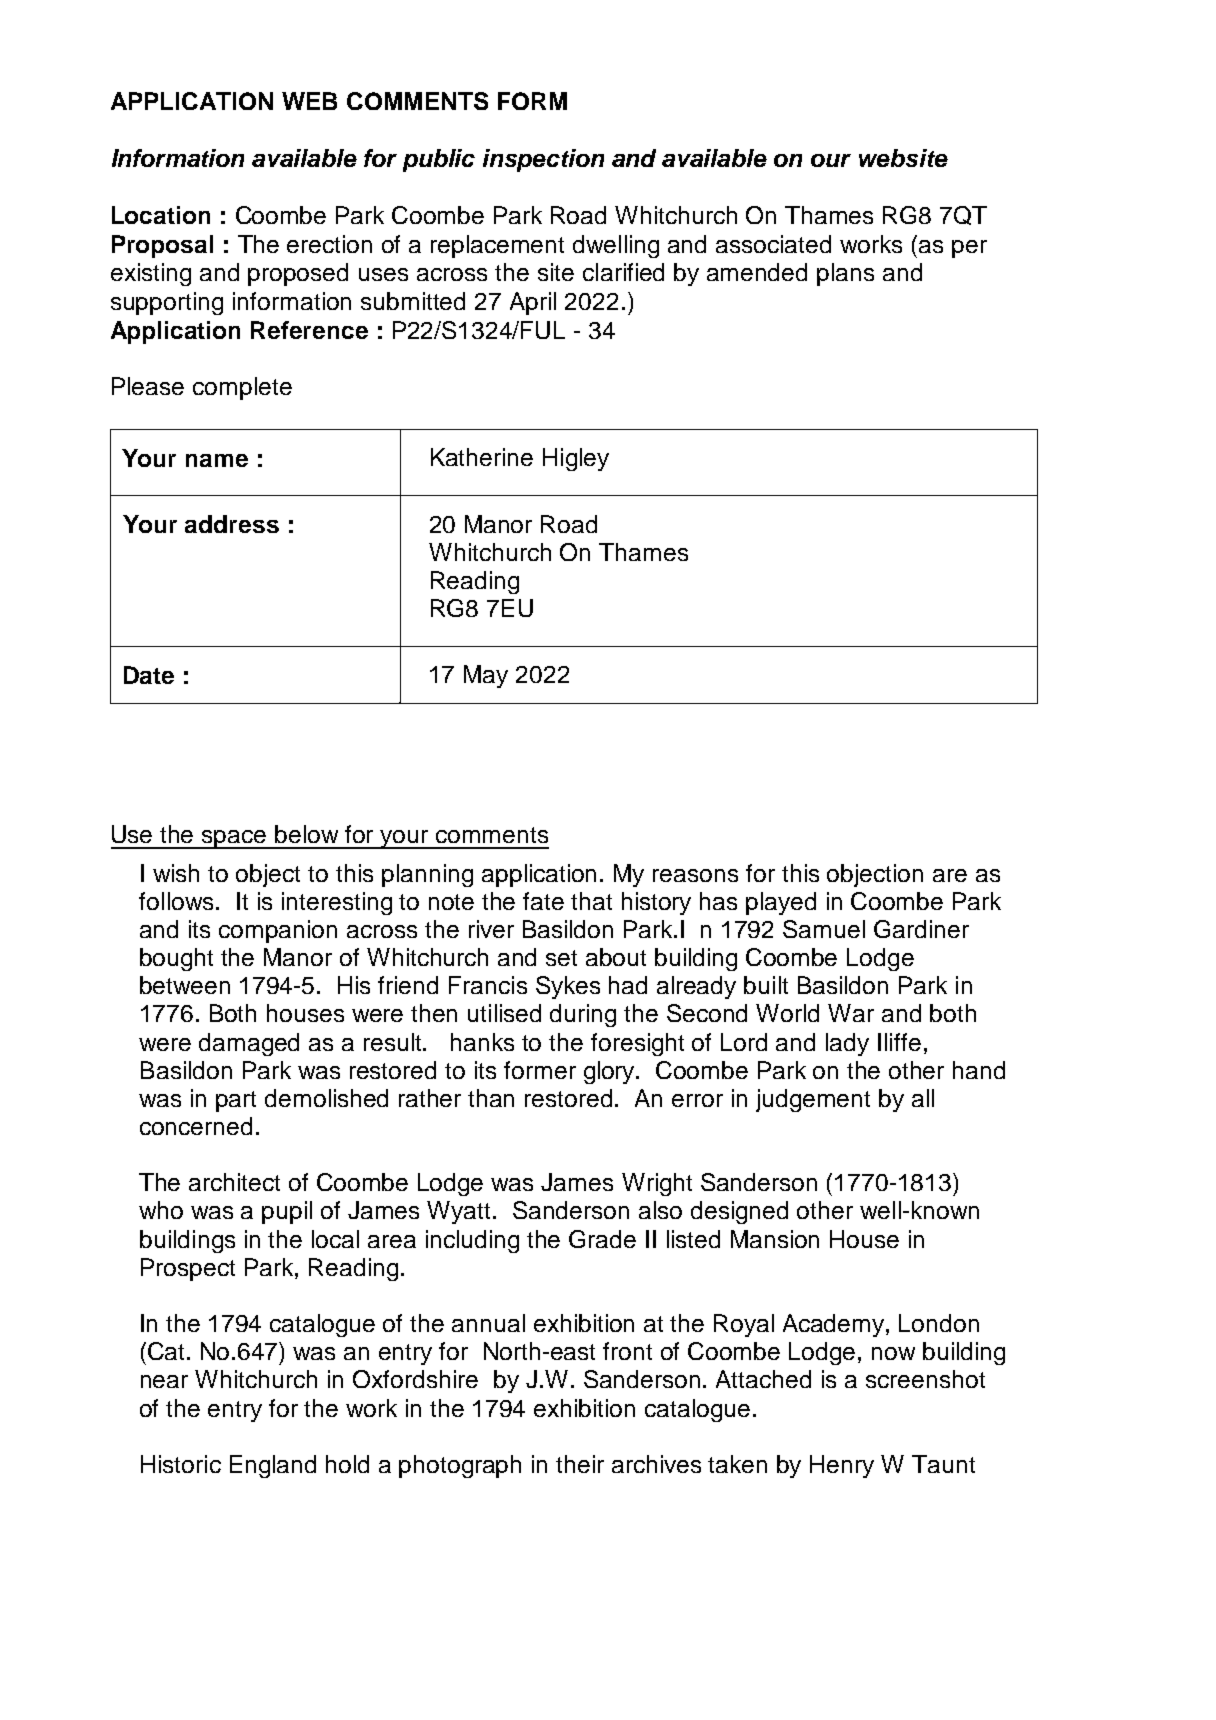 Image resolution: width=1216 pixels, height=1720 pixels. I want to click on address, so click(232, 524).
